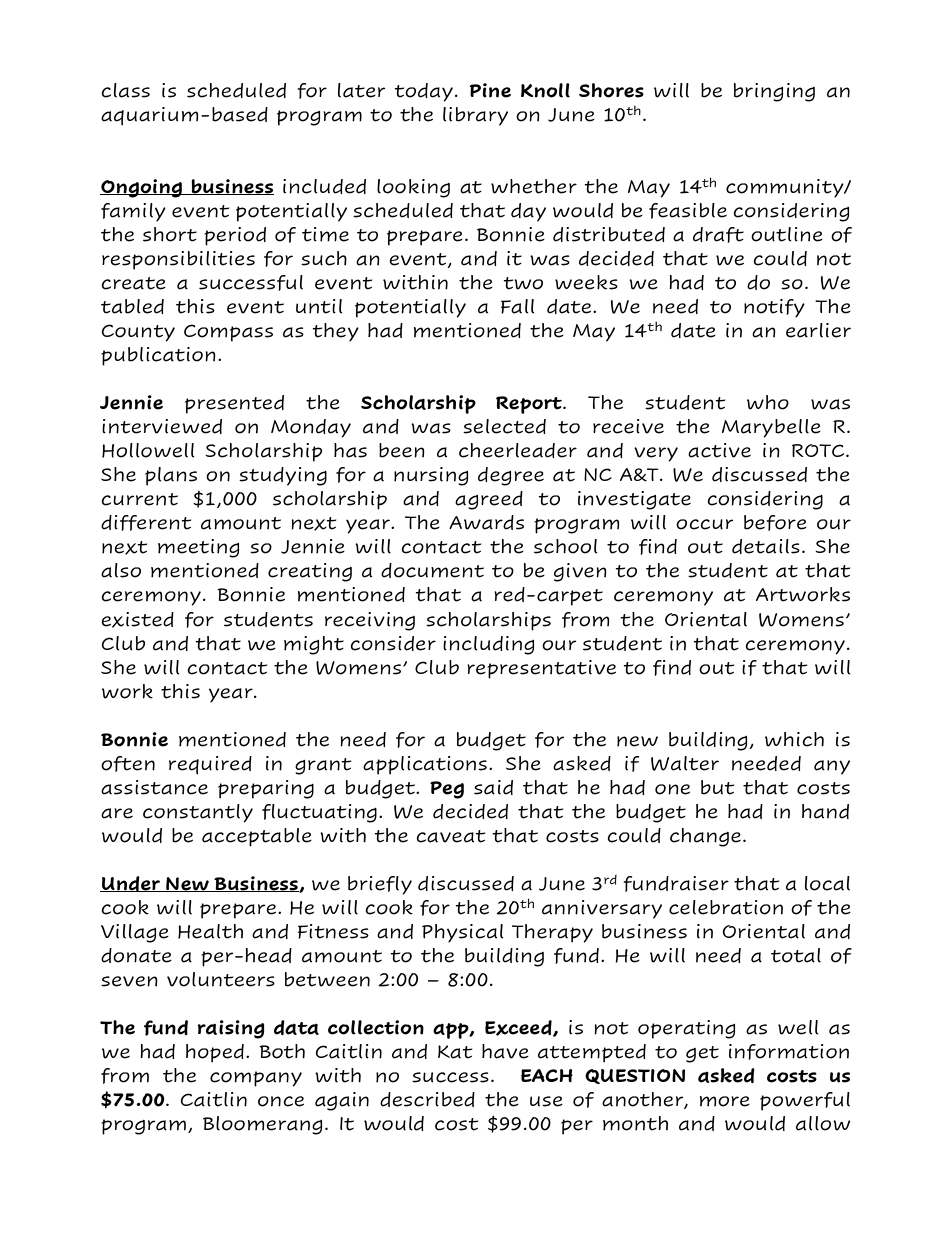 The width and height of the screenshot is (952, 1233). I want to click on class, so click(125, 90).
